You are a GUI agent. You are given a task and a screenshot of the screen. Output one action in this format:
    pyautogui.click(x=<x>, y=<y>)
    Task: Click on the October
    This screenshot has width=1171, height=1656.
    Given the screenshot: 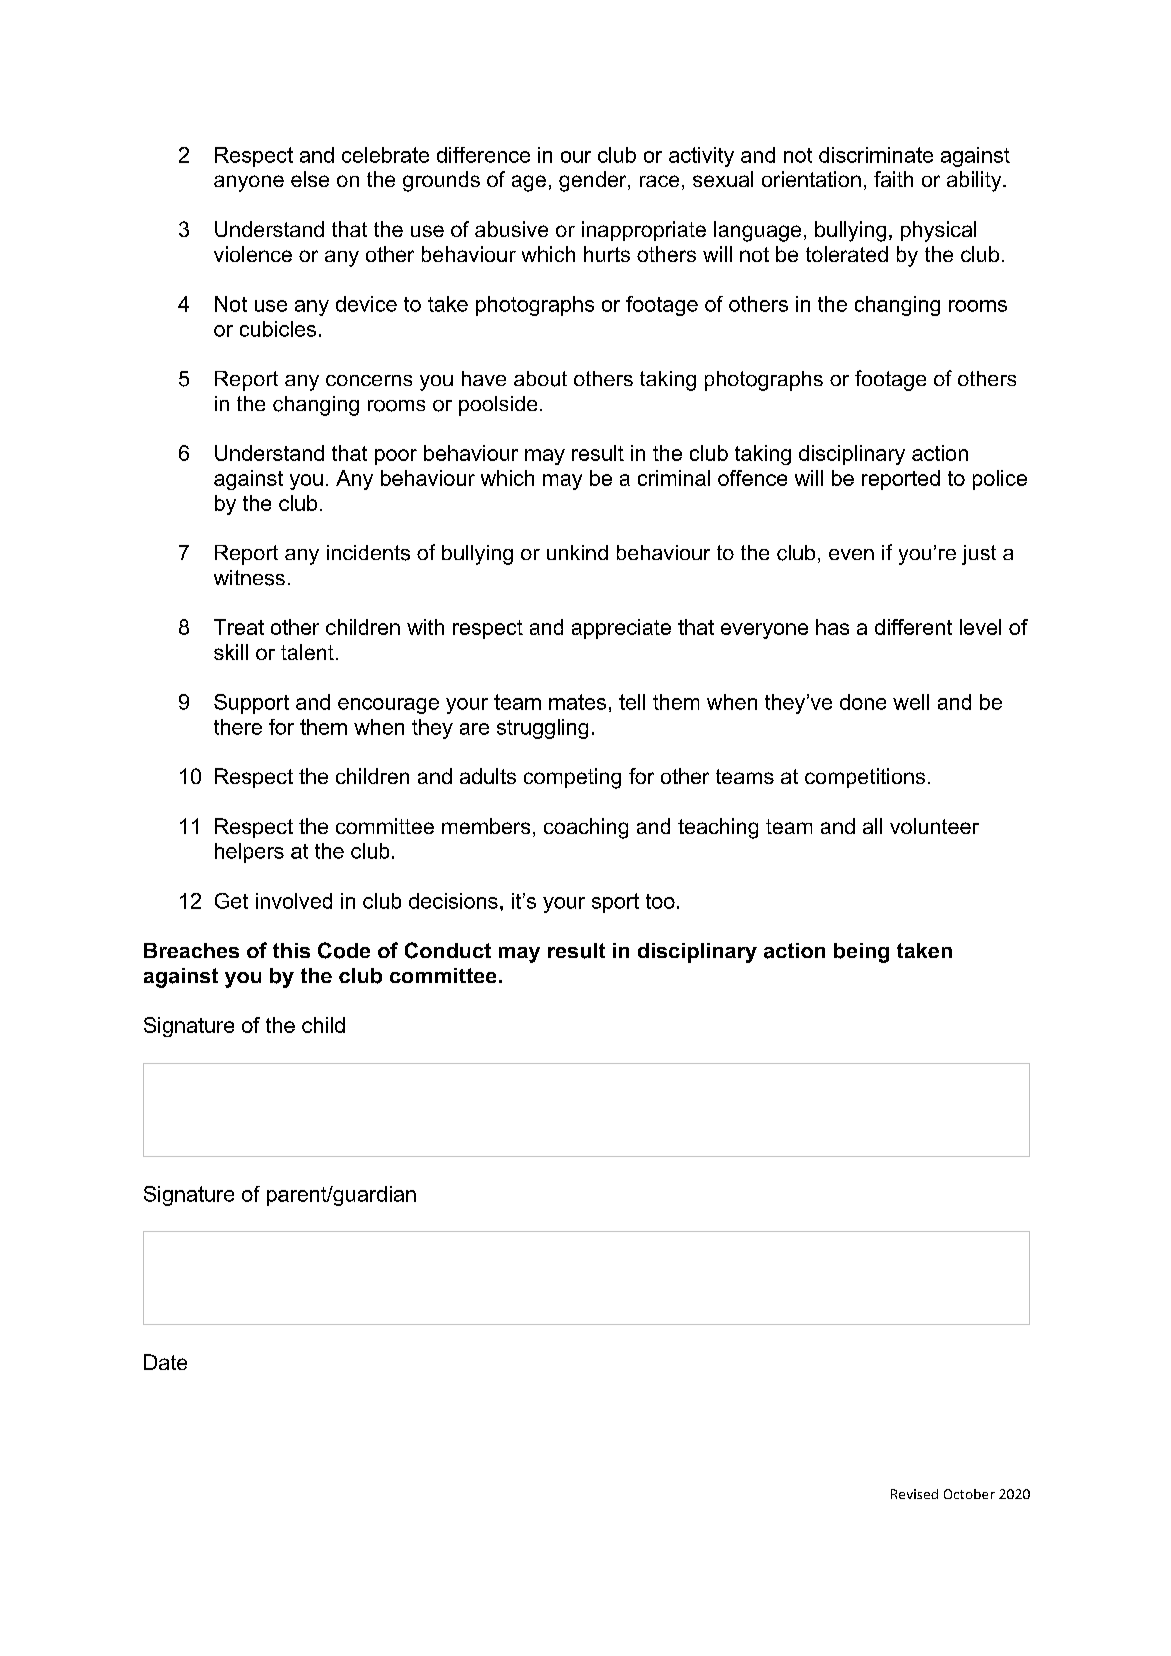 What is the action you would take?
    pyautogui.click(x=969, y=1494)
